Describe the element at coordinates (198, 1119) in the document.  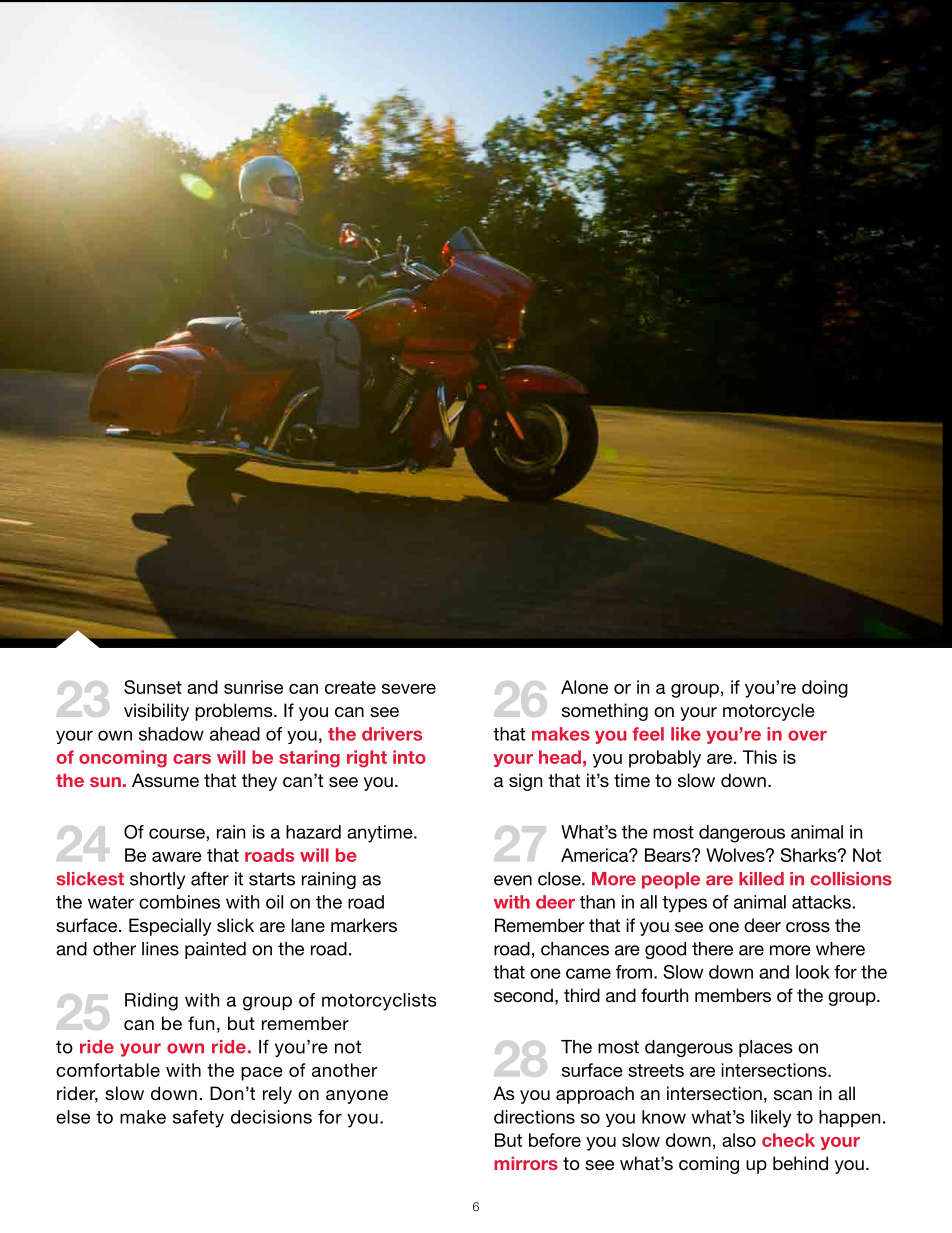
I see `safety` at that location.
